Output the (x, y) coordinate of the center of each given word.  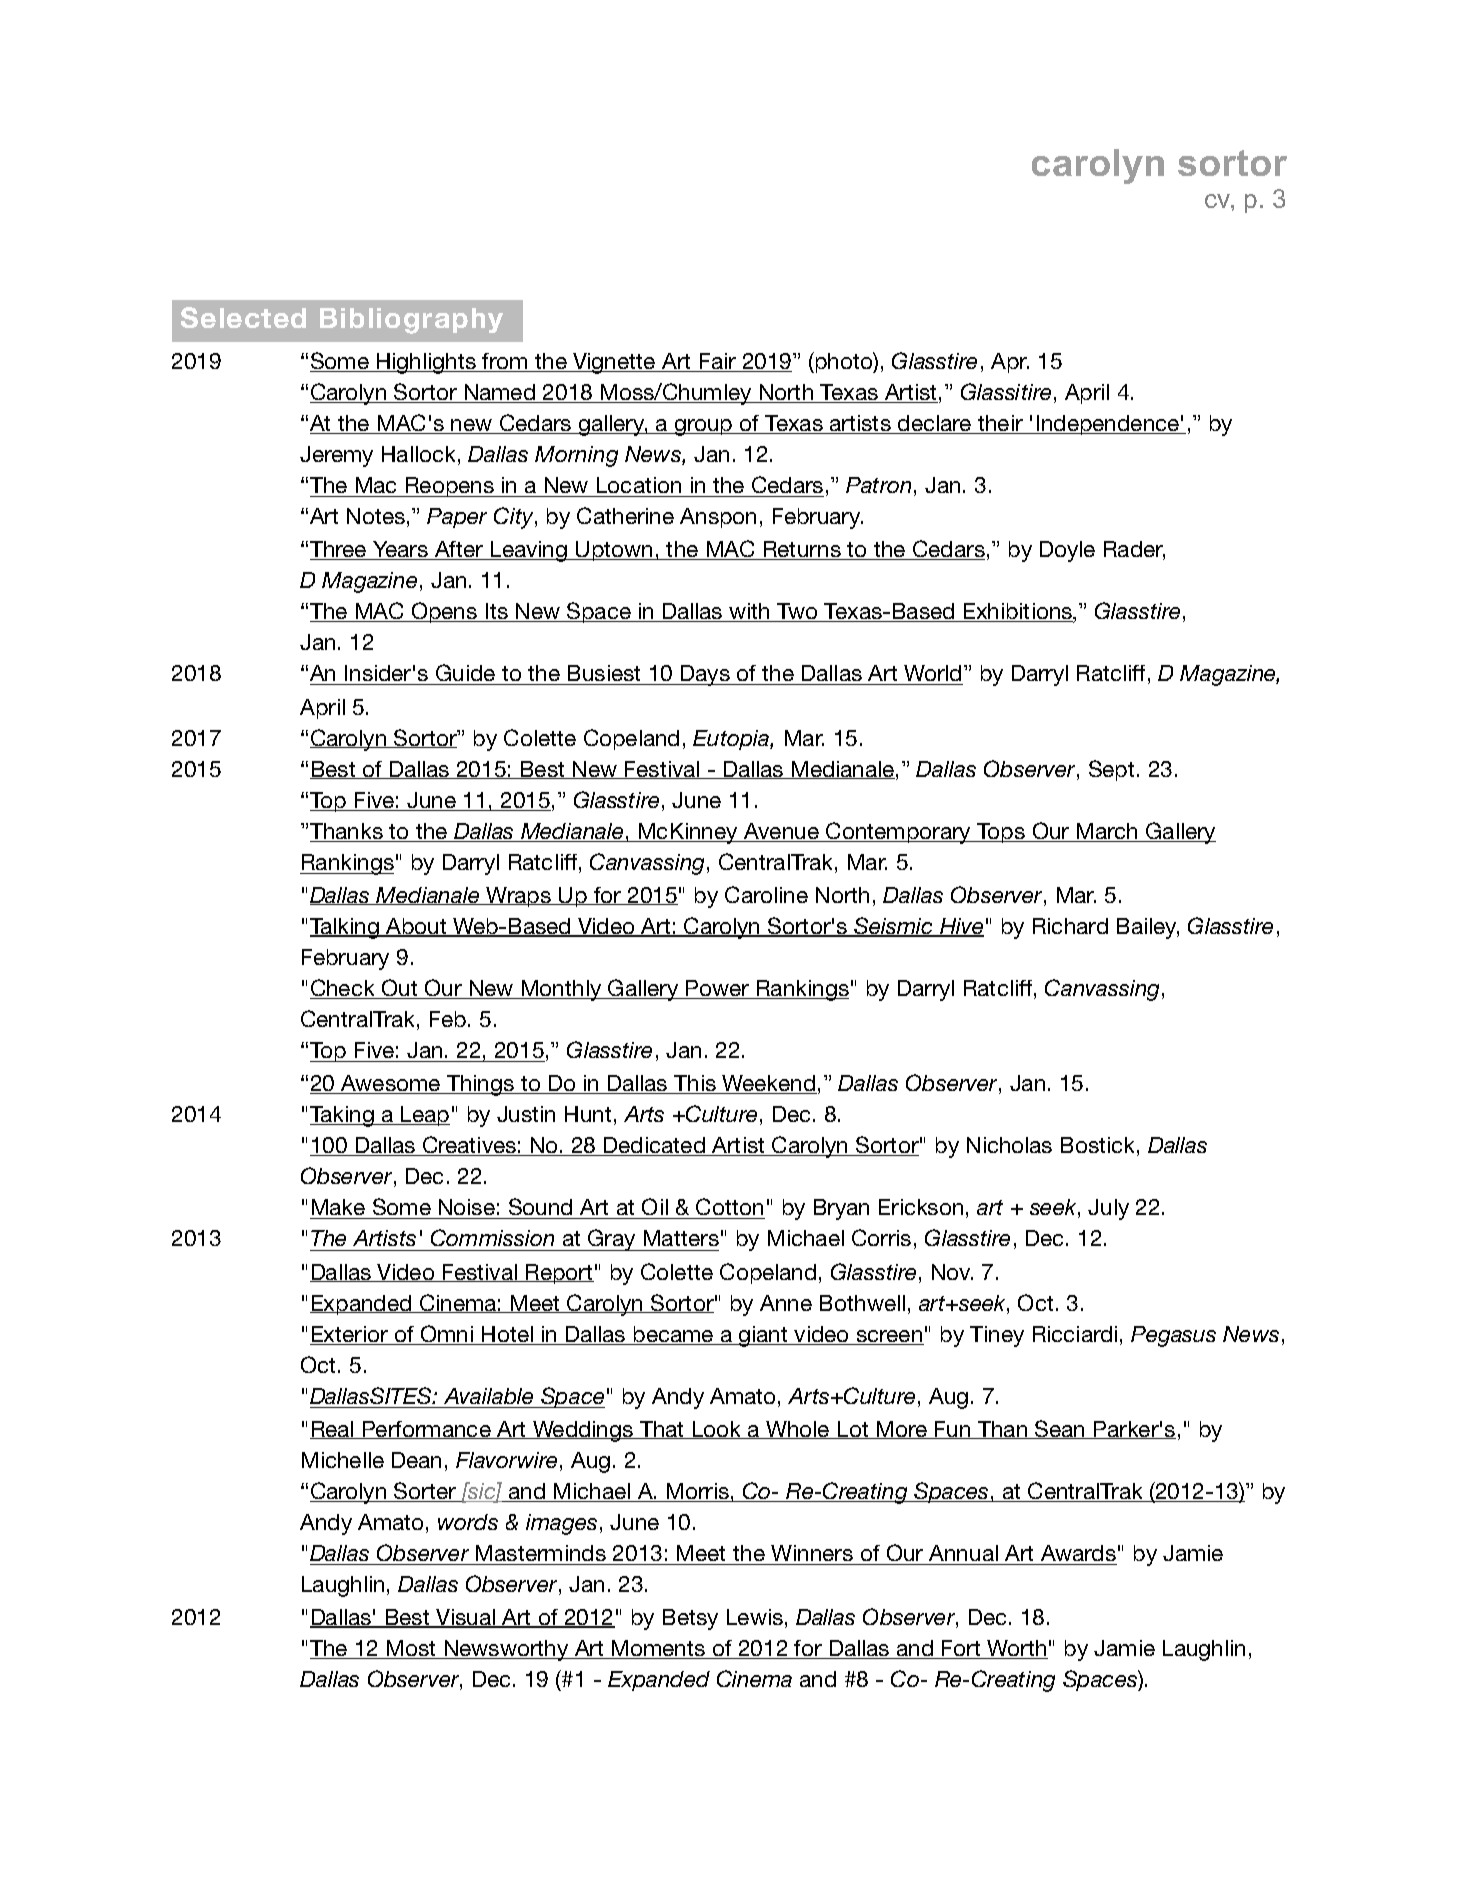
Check (344, 989)
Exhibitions (1018, 612)
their (1000, 424)
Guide (466, 674)
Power (718, 989)
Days (705, 675)
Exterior (350, 1335)
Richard (1070, 926)
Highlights (426, 363)
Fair (717, 362)
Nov (952, 1272)
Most (412, 1649)
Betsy (690, 1619)
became (674, 1335)
